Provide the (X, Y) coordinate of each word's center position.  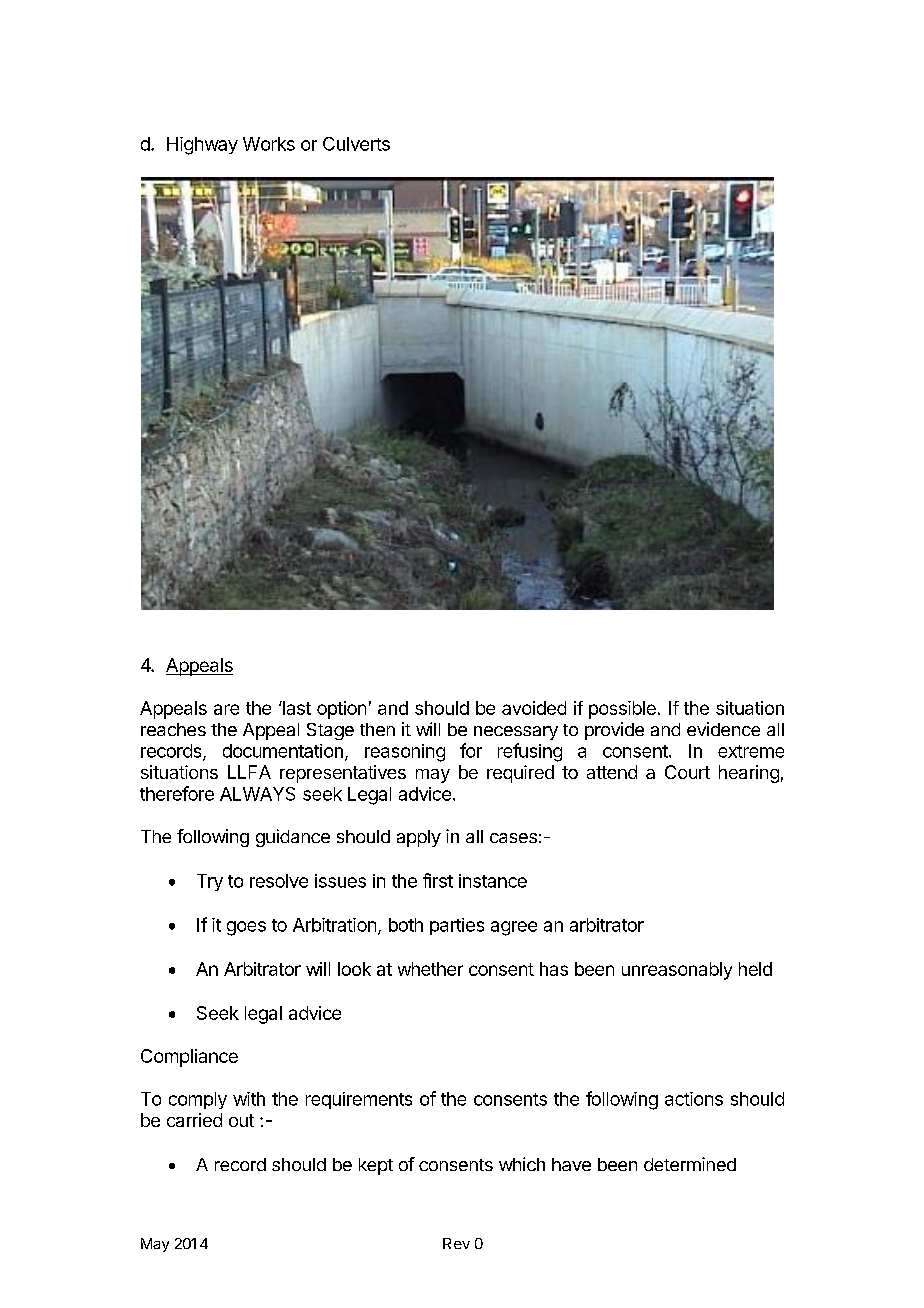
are (226, 709)
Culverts (356, 144)
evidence (723, 729)
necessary (516, 733)
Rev (456, 1243)
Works (269, 144)
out (241, 1120)
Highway (202, 146)
